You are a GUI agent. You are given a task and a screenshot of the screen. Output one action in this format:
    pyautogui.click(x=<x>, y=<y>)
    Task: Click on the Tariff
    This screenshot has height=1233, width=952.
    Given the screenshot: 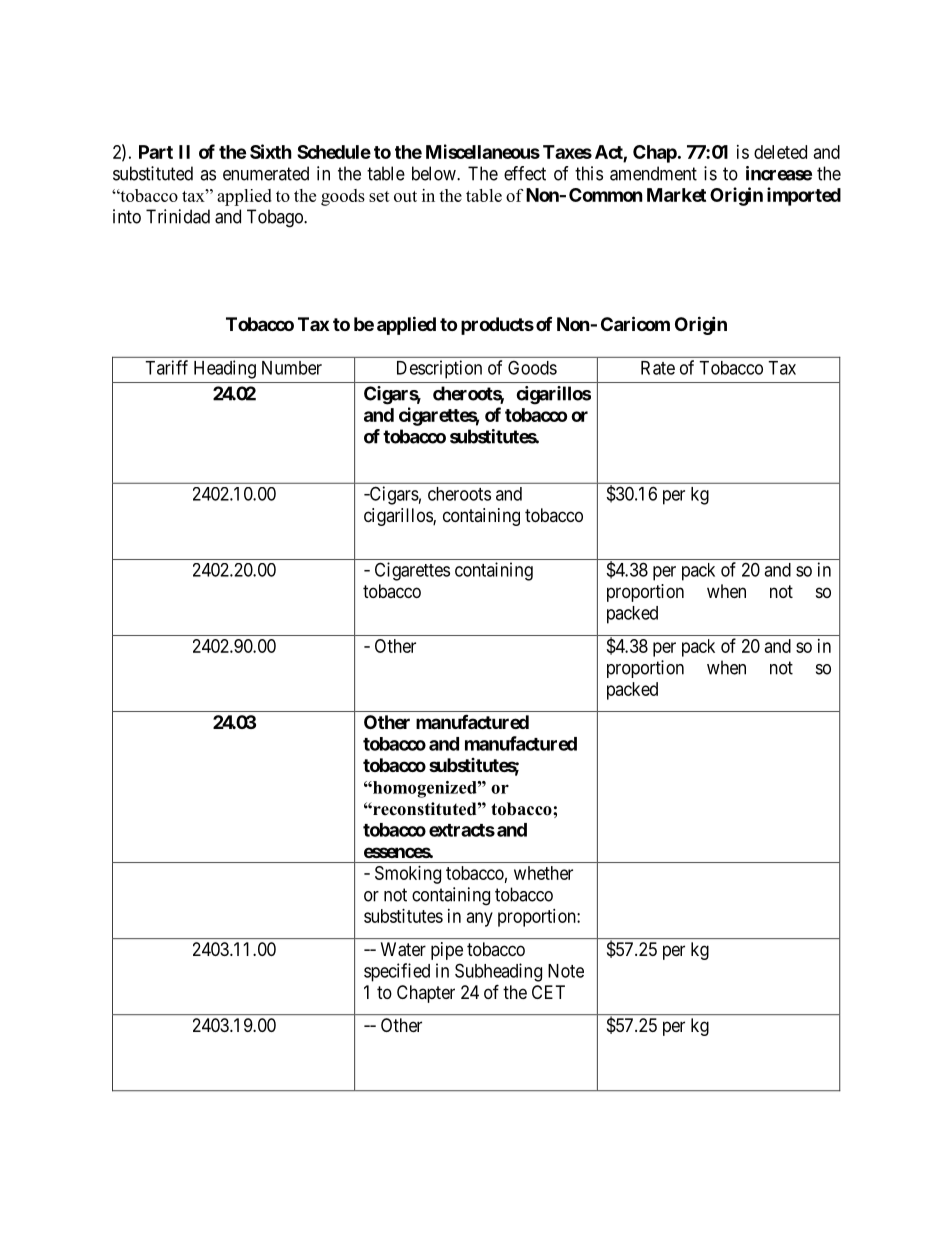 What is the action you would take?
    pyautogui.click(x=166, y=367)
